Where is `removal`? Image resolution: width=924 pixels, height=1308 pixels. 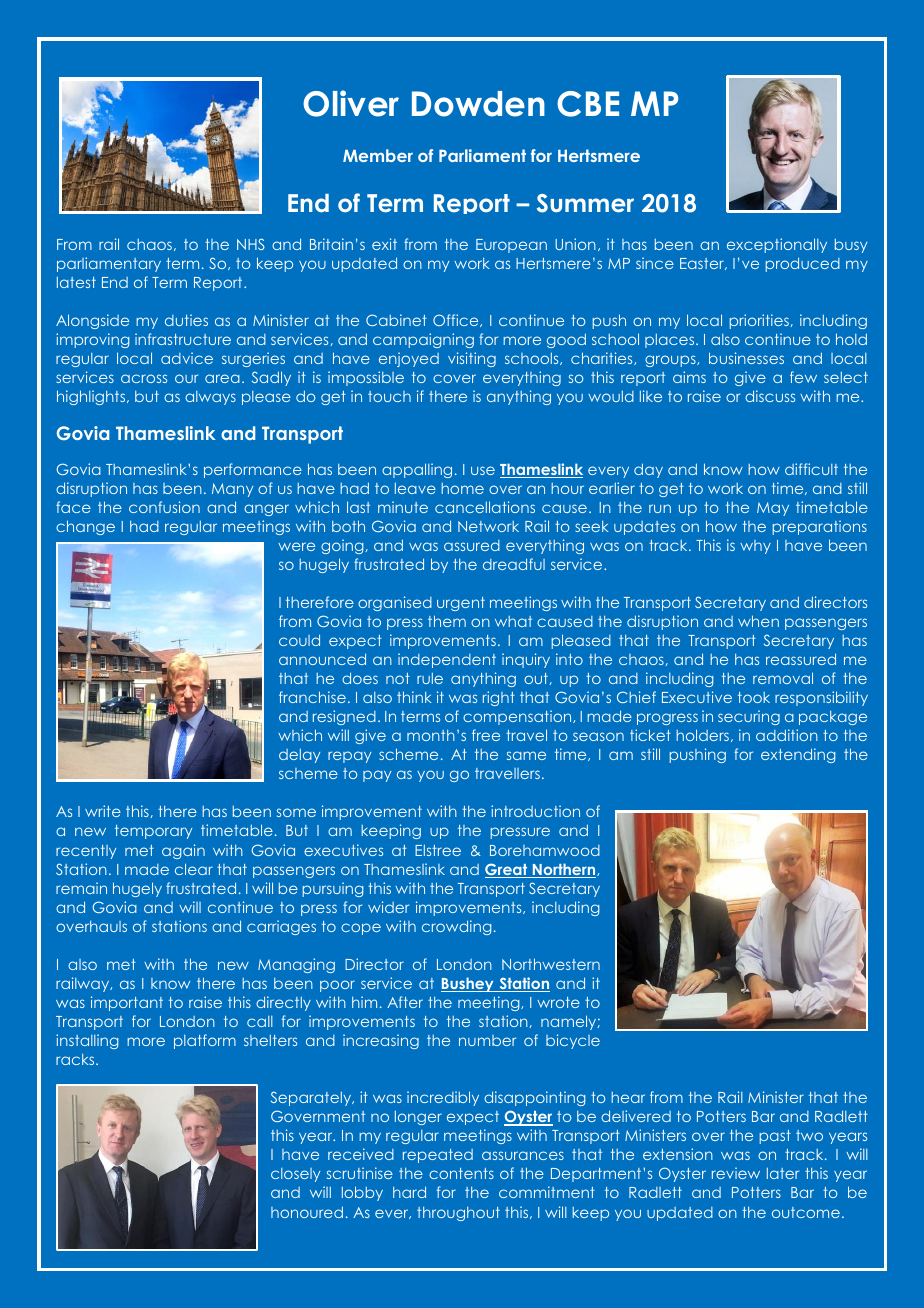 removal is located at coordinates (783, 678).
